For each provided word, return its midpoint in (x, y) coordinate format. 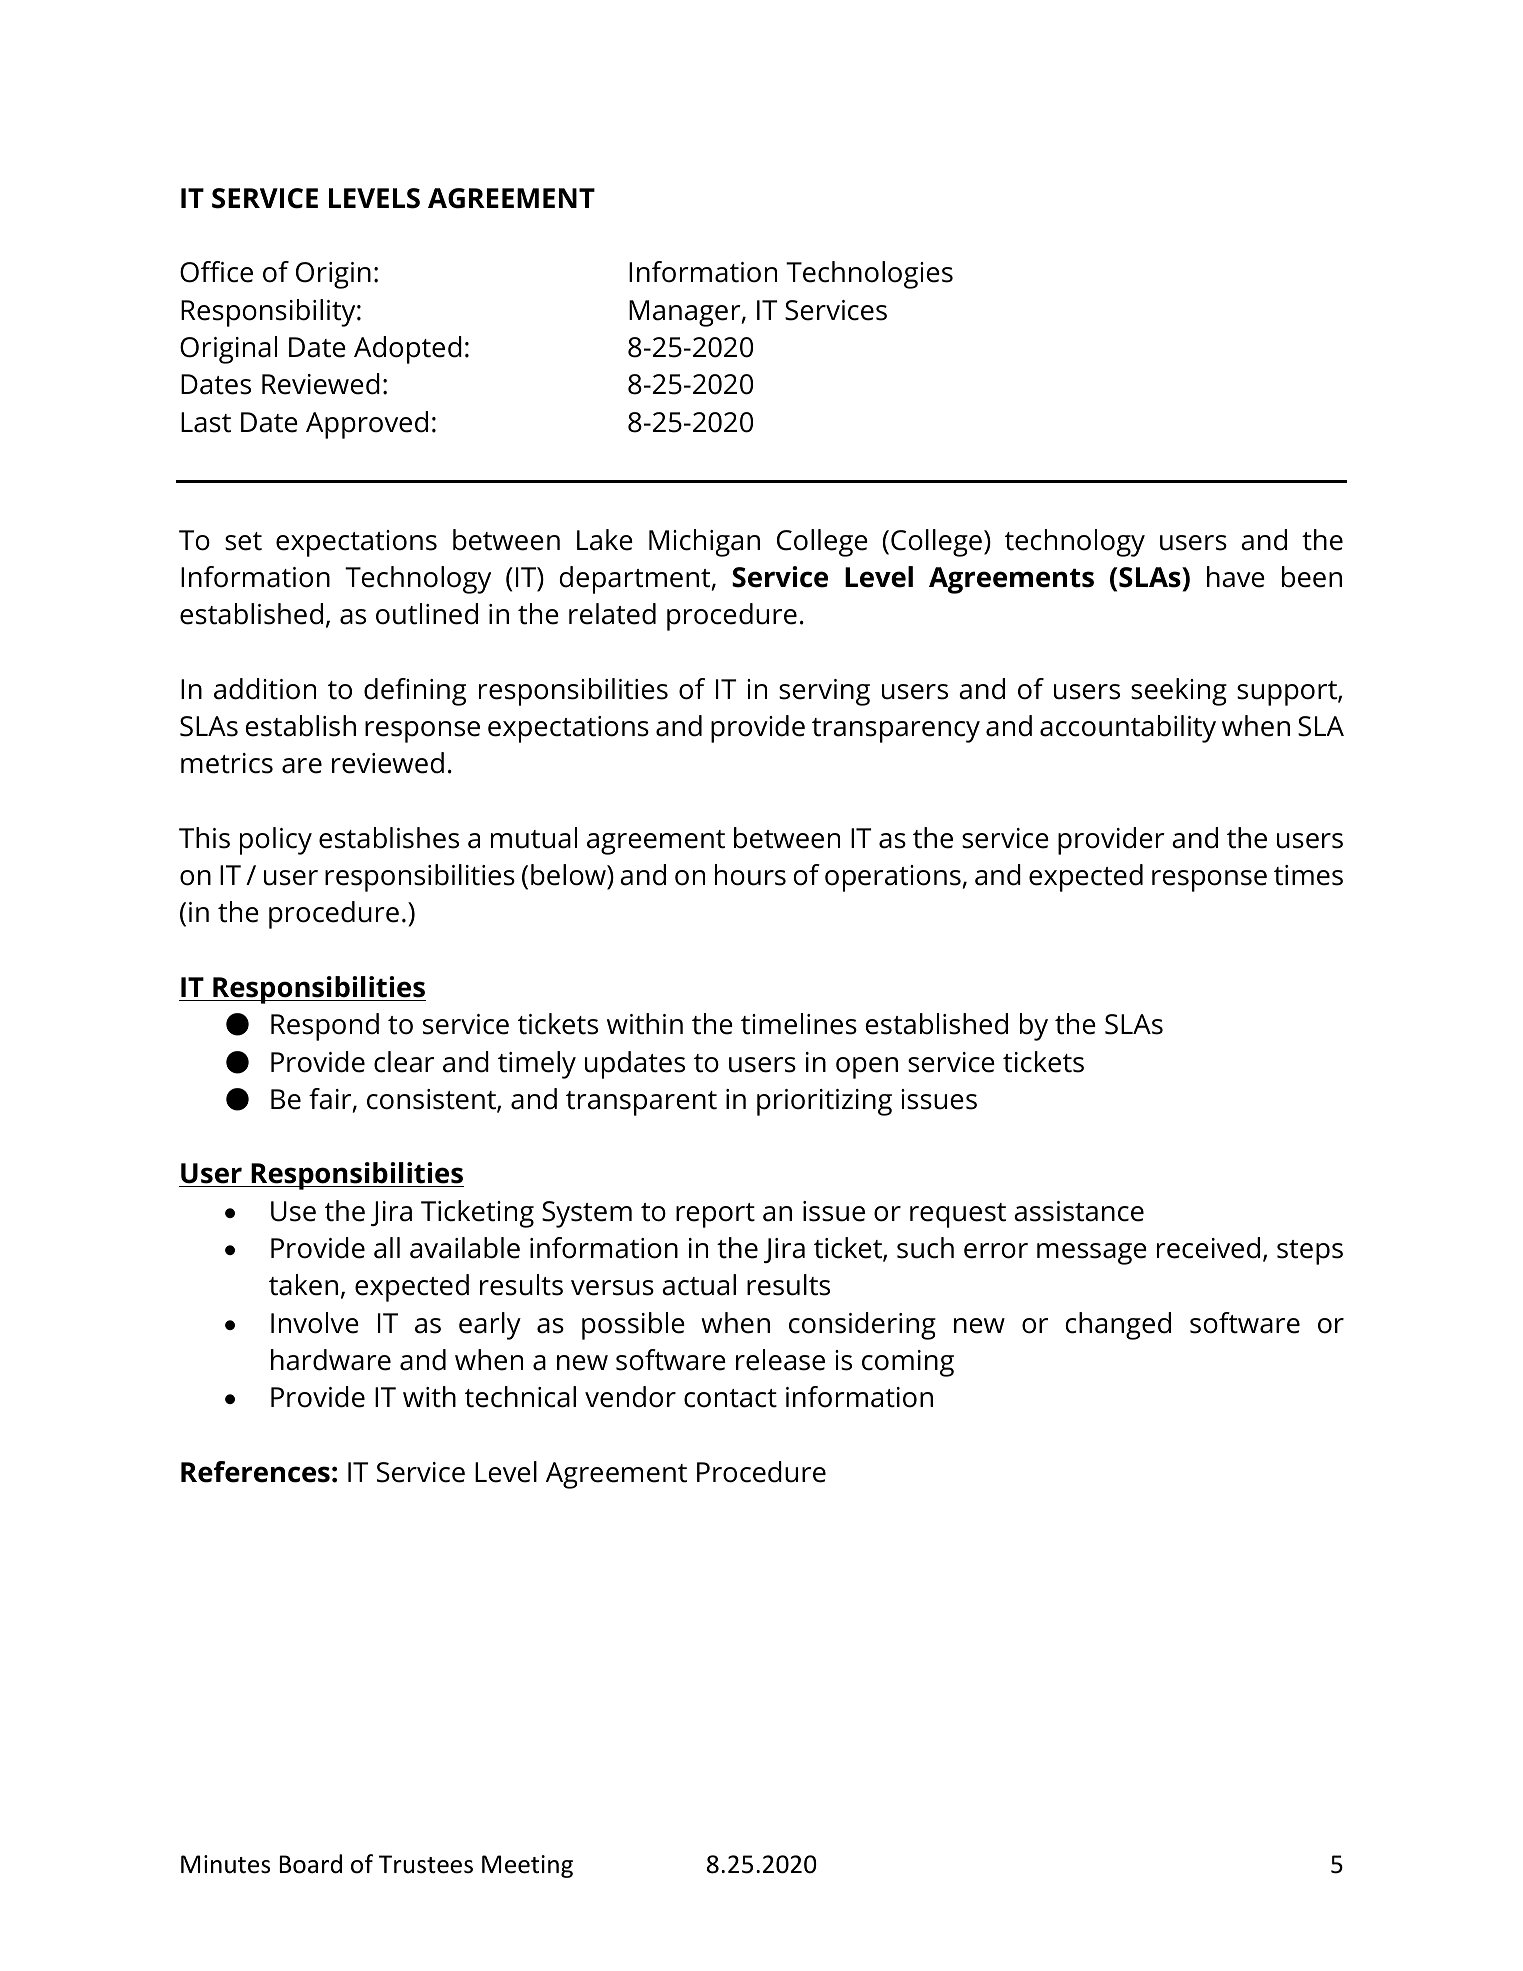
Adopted (408, 350)
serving (824, 692)
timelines (799, 1024)
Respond (325, 1027)
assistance (1079, 1211)
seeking (1179, 692)
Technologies (869, 275)
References (255, 1472)
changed (1118, 1326)
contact (730, 1398)
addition (265, 689)
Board (311, 1864)
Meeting (527, 1866)
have (1236, 577)
